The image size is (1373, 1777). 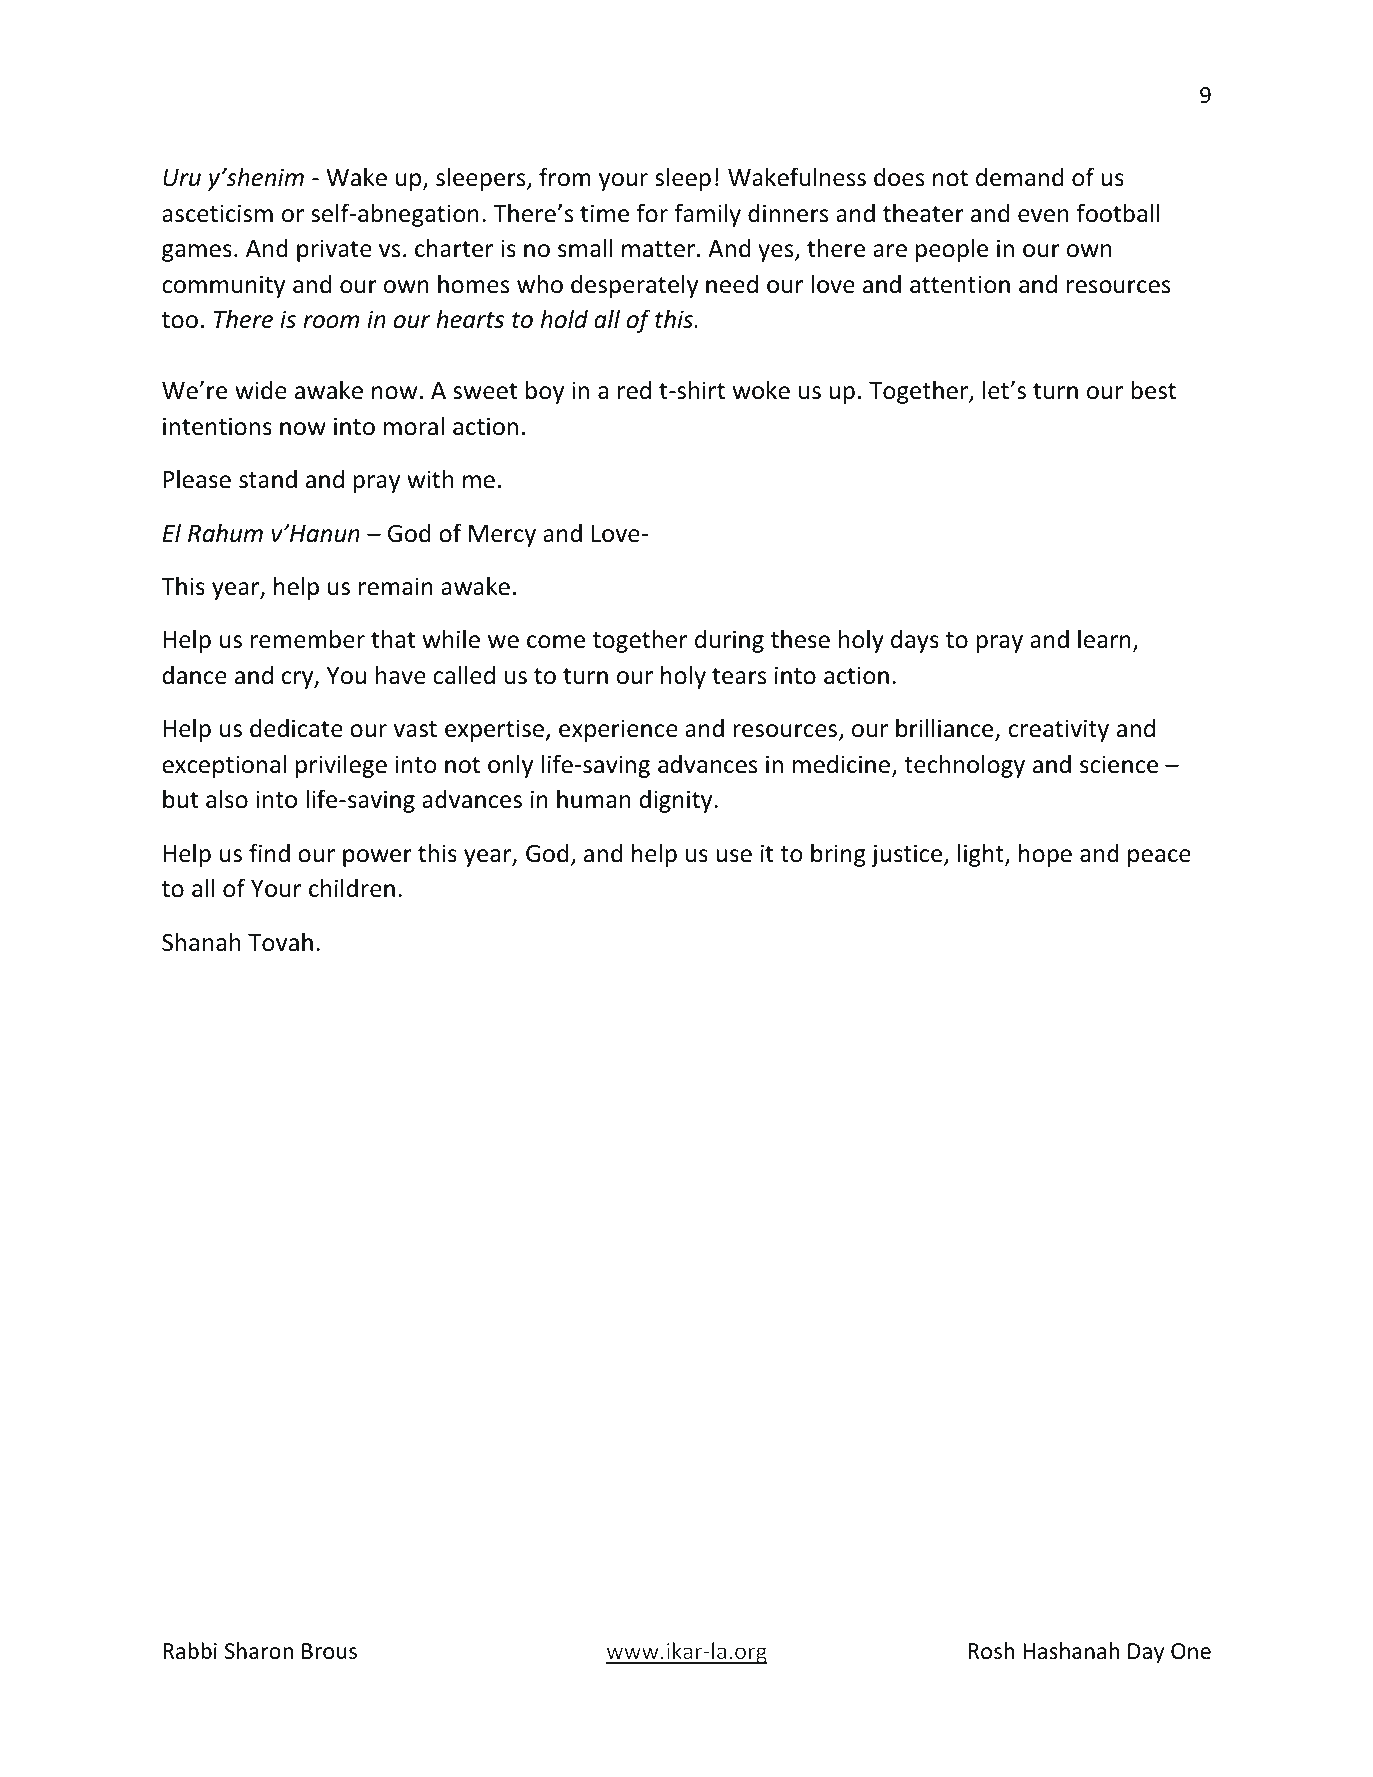 What do you see at coordinates (1045, 855) in the document?
I see `hope` at bounding box center [1045, 855].
